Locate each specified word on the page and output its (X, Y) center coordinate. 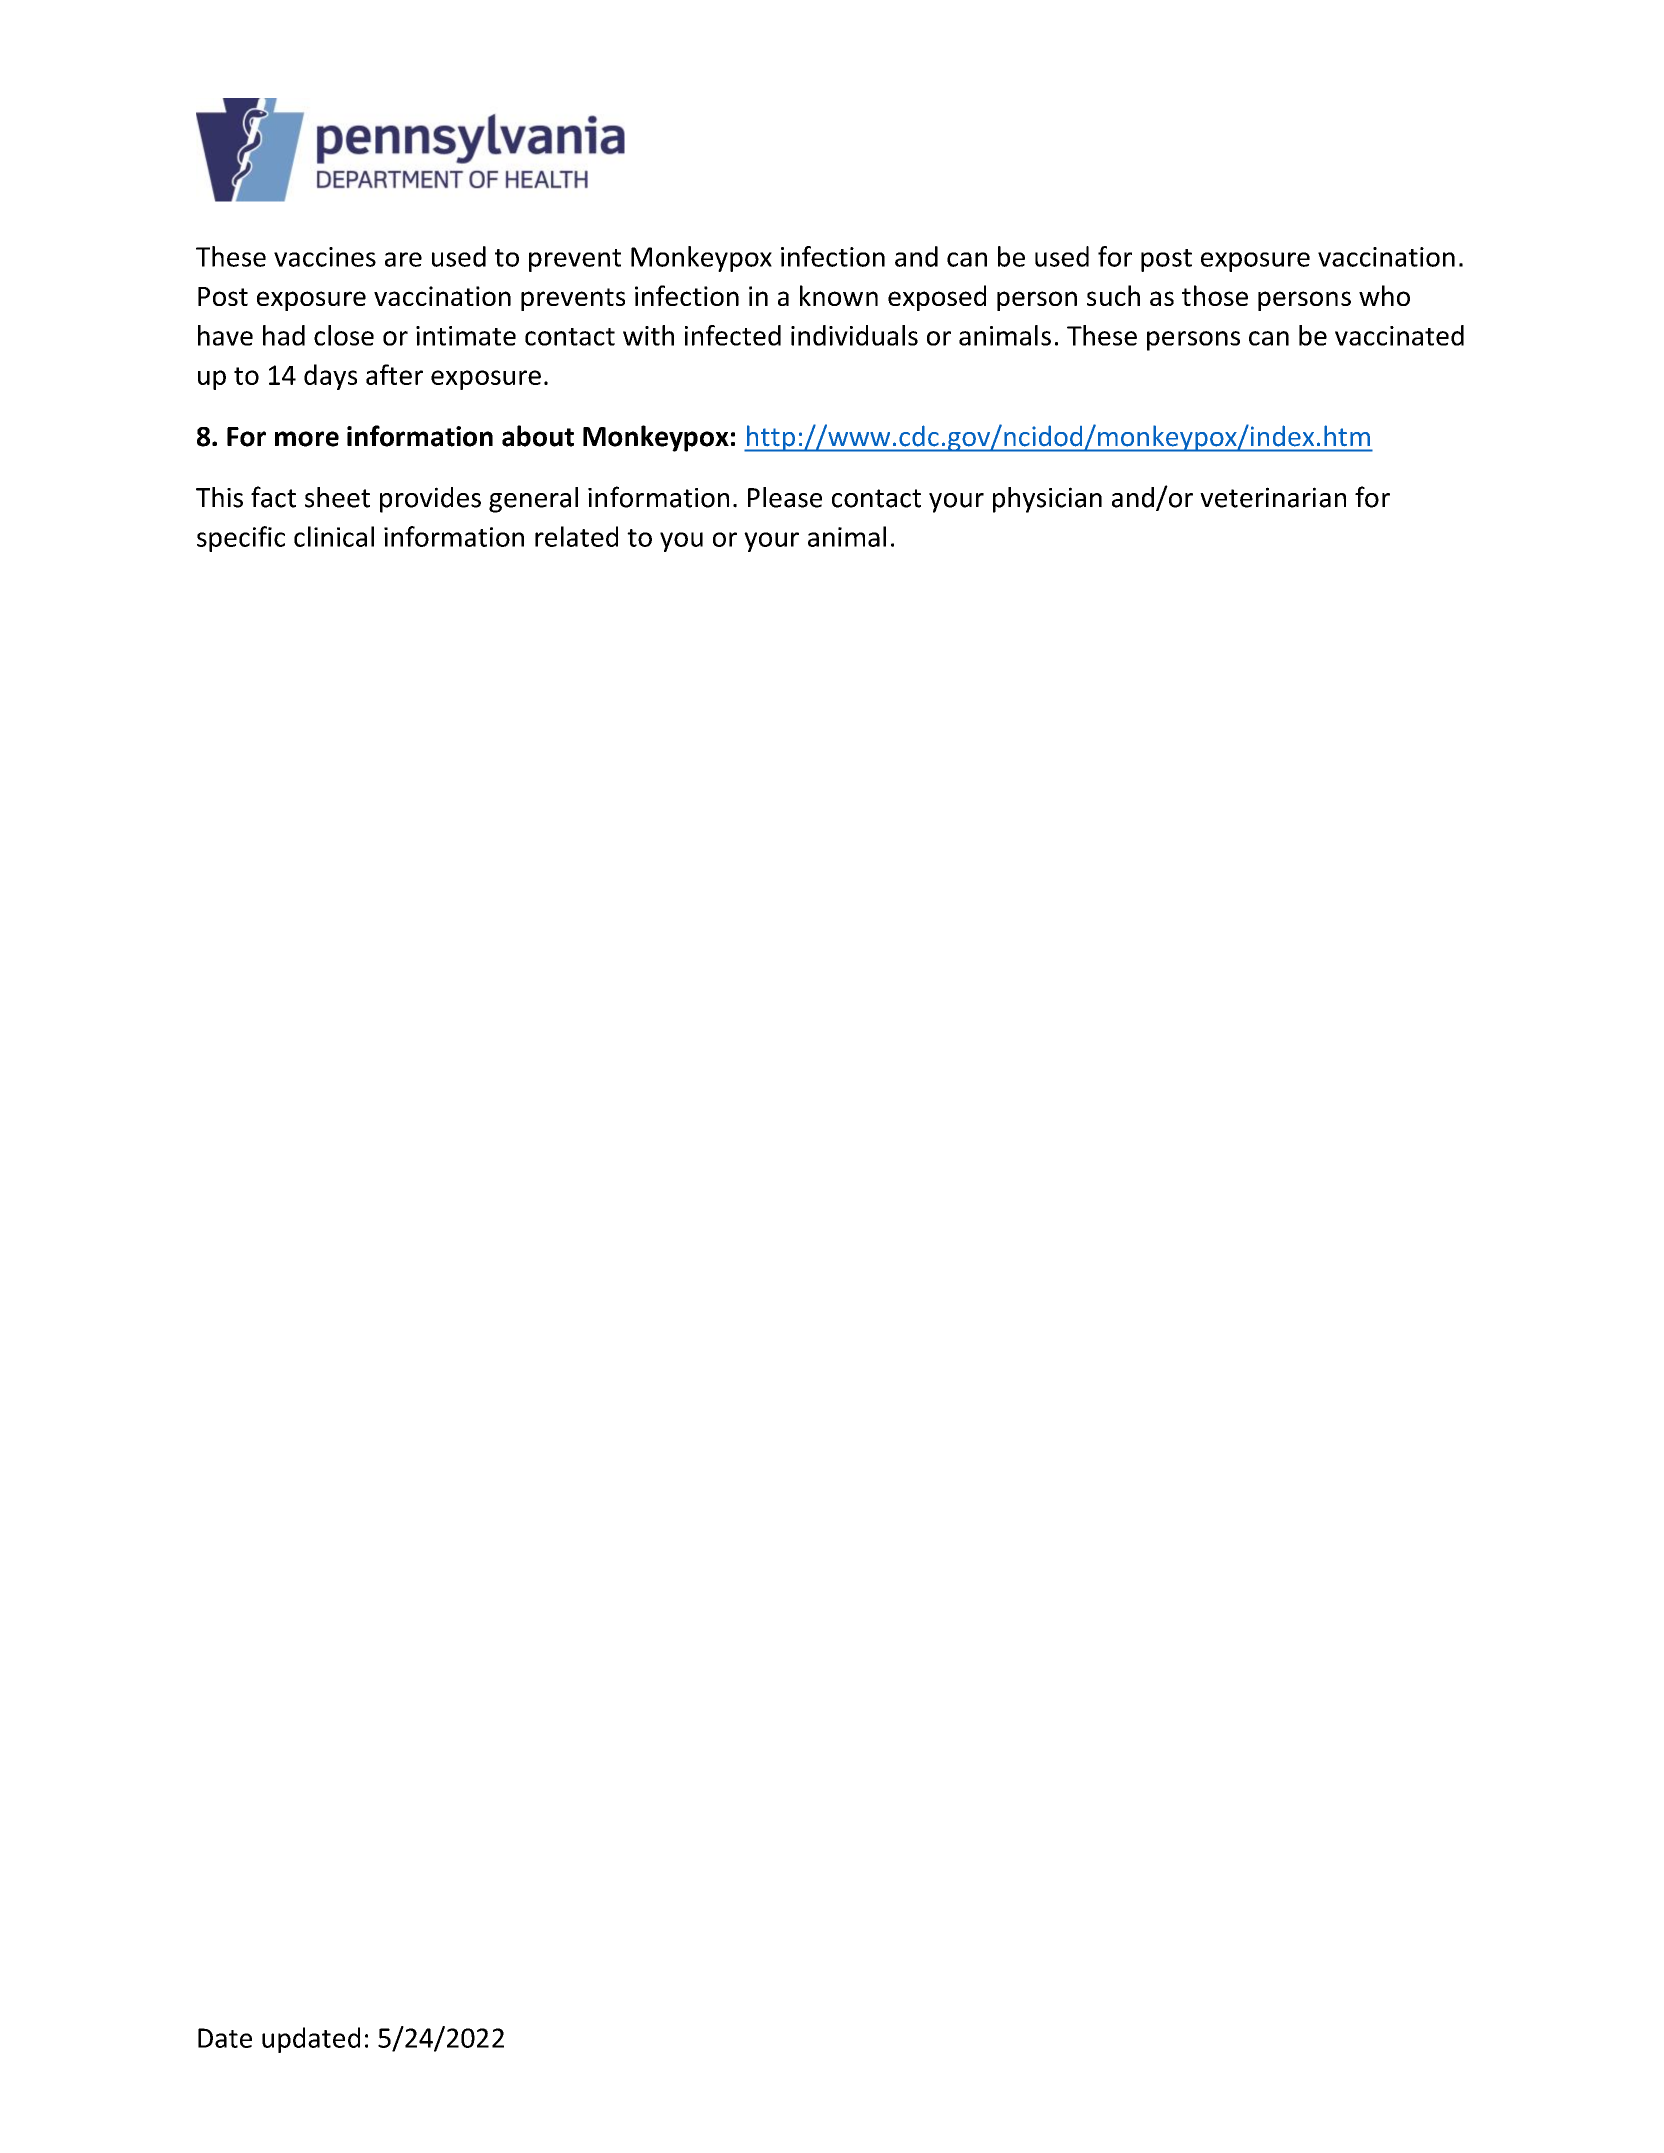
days (330, 377)
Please (785, 497)
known (839, 295)
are (403, 259)
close (344, 335)
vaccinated (1399, 335)
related (576, 536)
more (307, 439)
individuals (854, 335)
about (538, 436)
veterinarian (1273, 497)
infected (733, 335)
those (1215, 295)
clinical (334, 536)
